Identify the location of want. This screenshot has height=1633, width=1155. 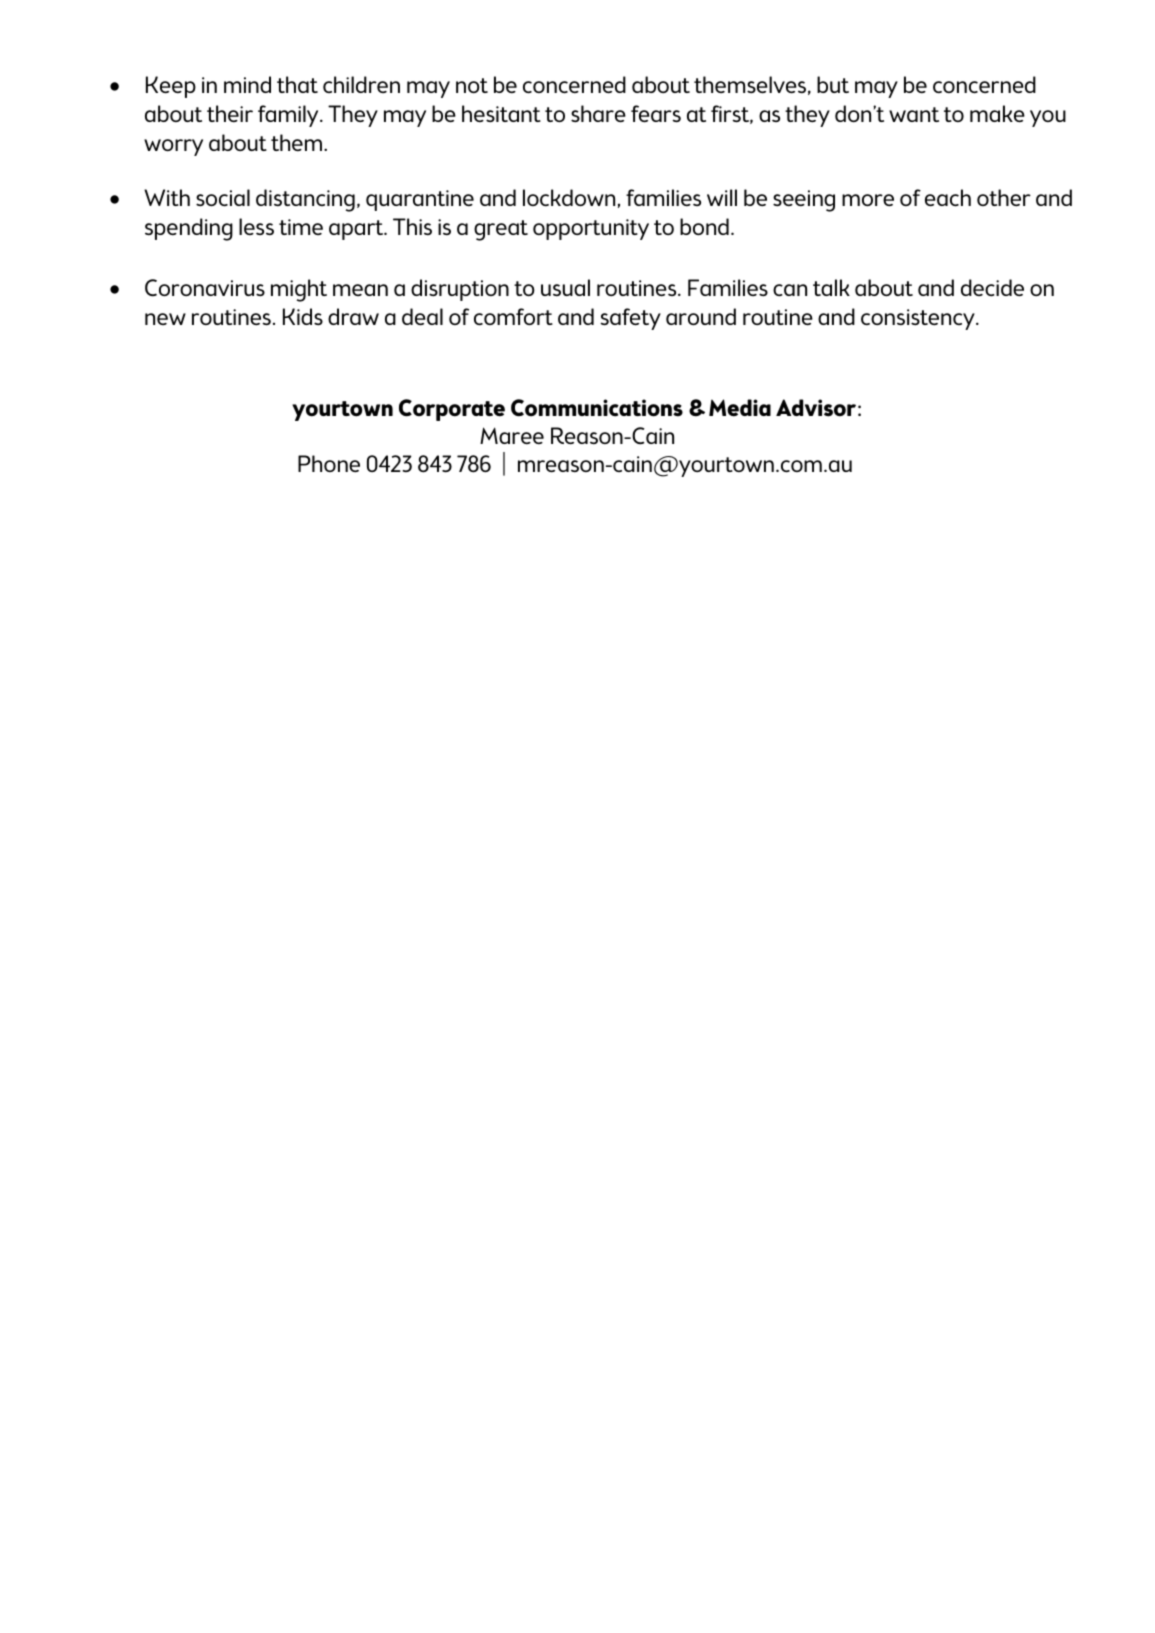
(914, 114).
